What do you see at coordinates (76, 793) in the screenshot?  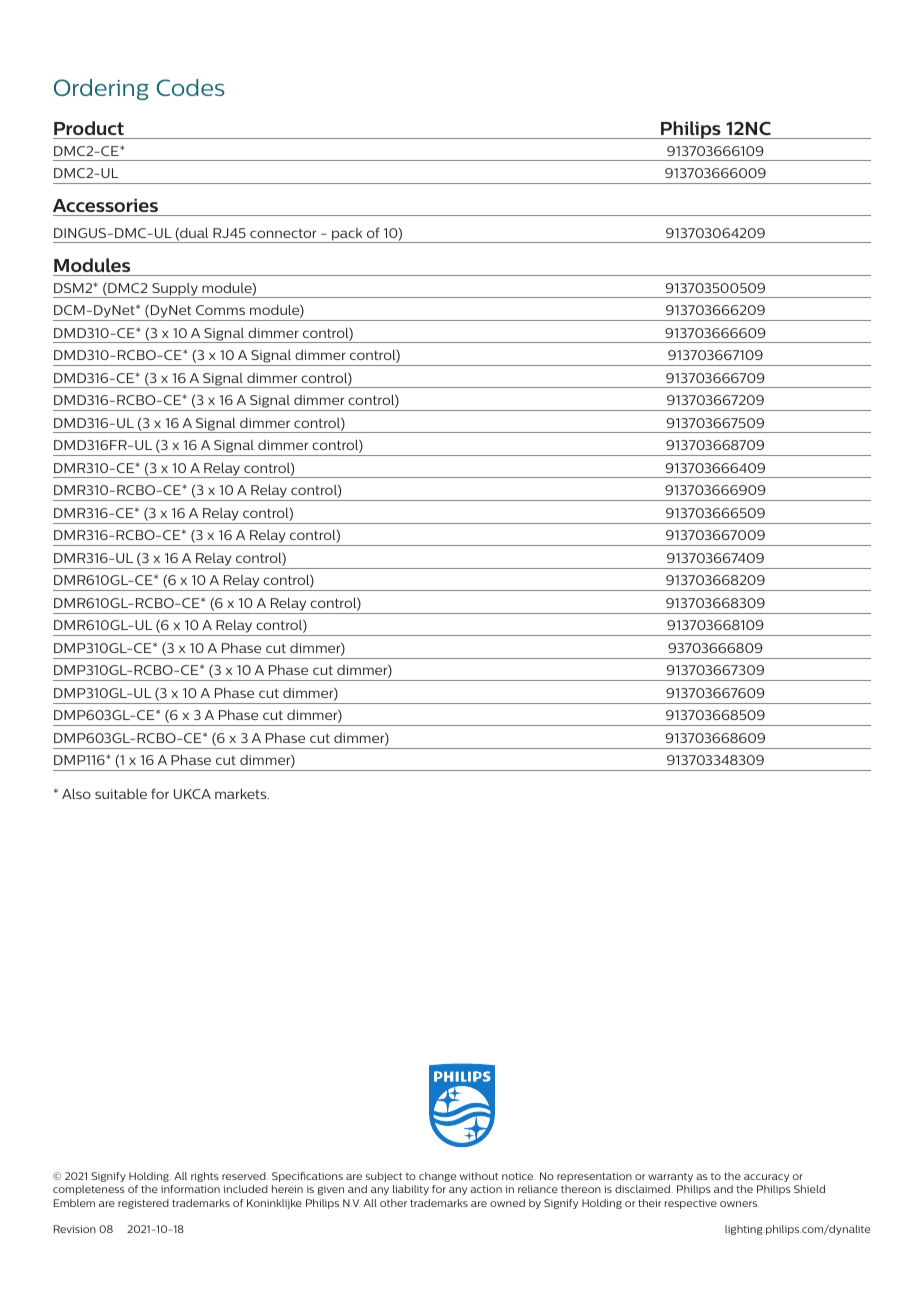 I see `Also` at bounding box center [76, 793].
